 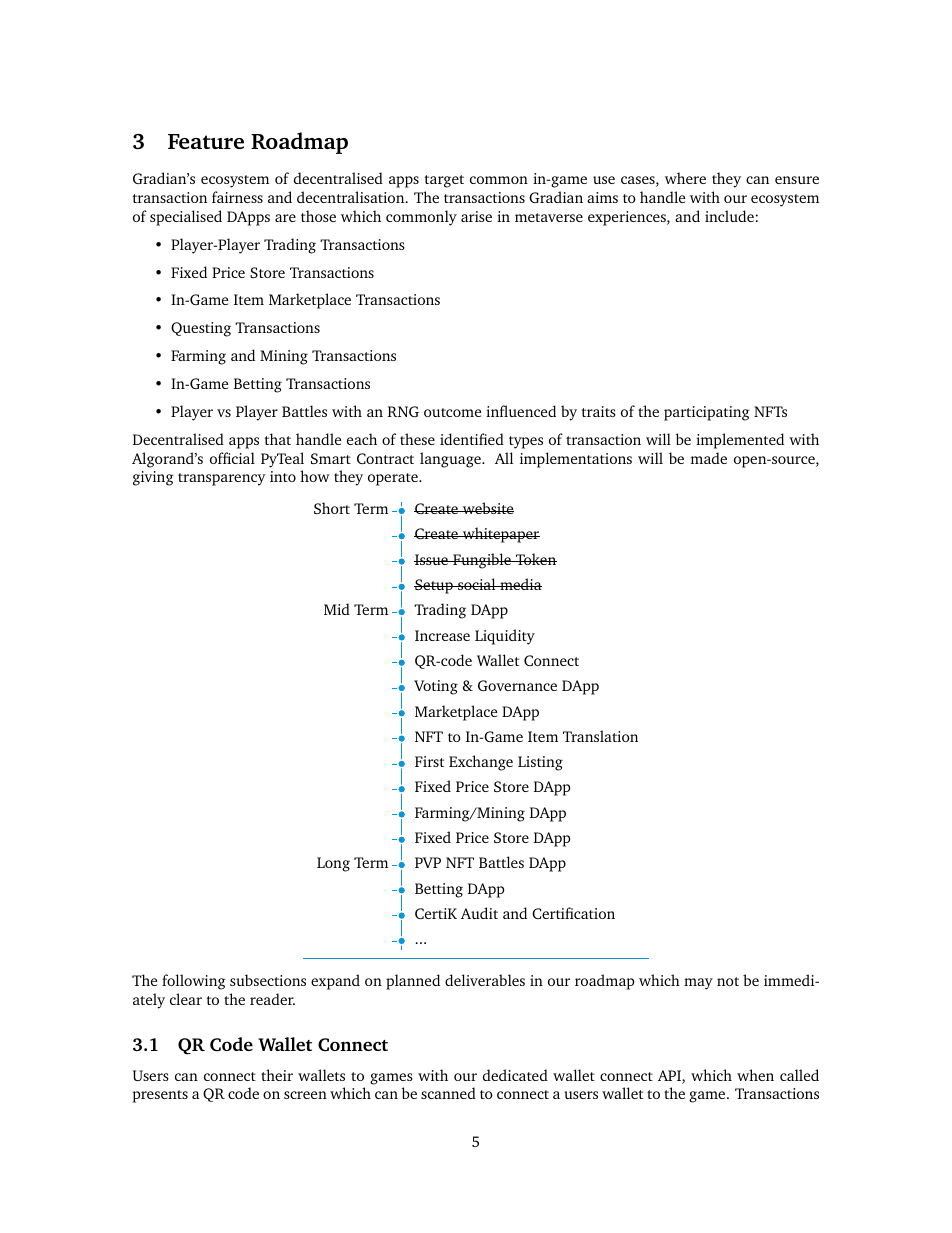 I want to click on target, so click(x=444, y=181).
